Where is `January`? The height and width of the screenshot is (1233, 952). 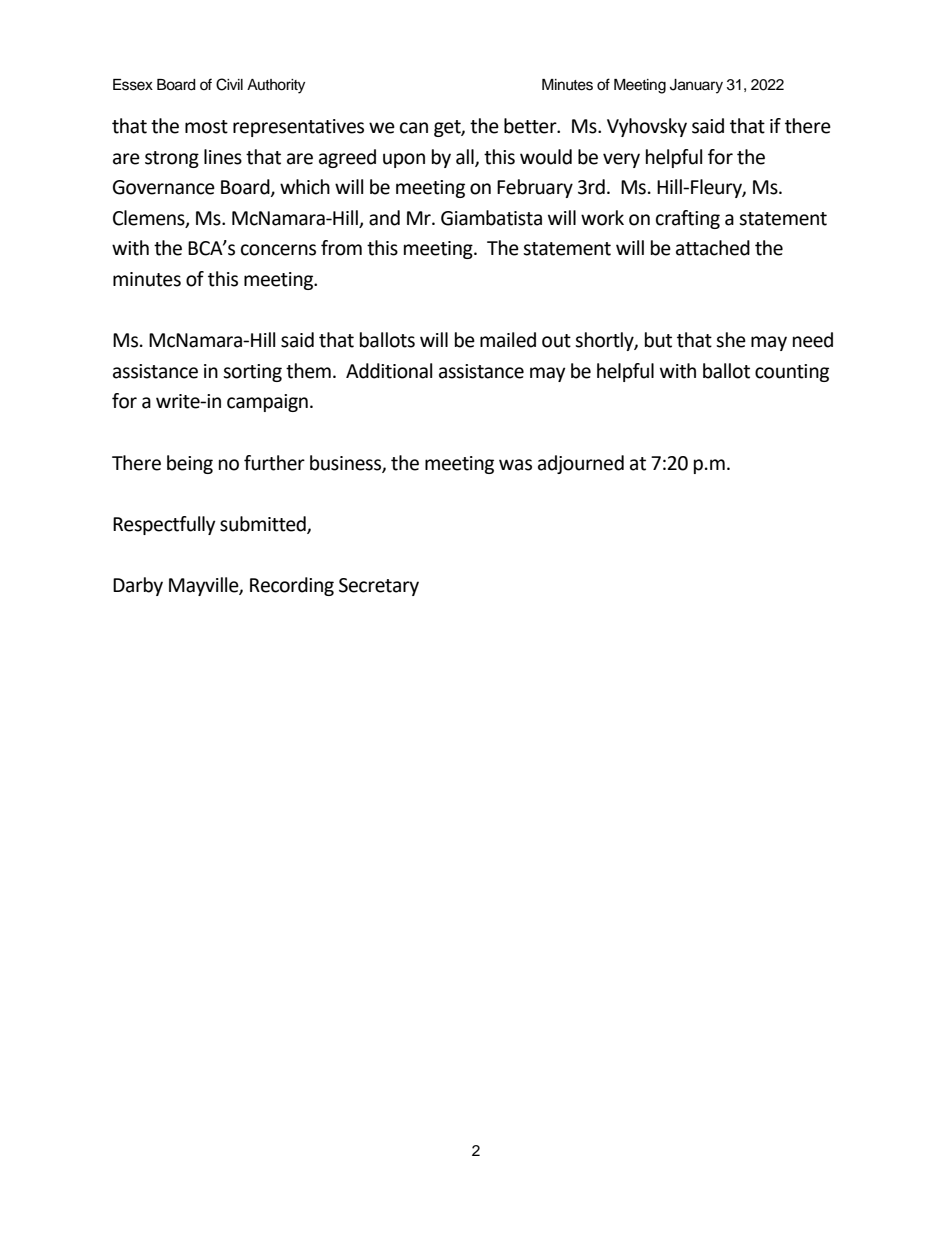 January is located at coordinates (696, 86).
